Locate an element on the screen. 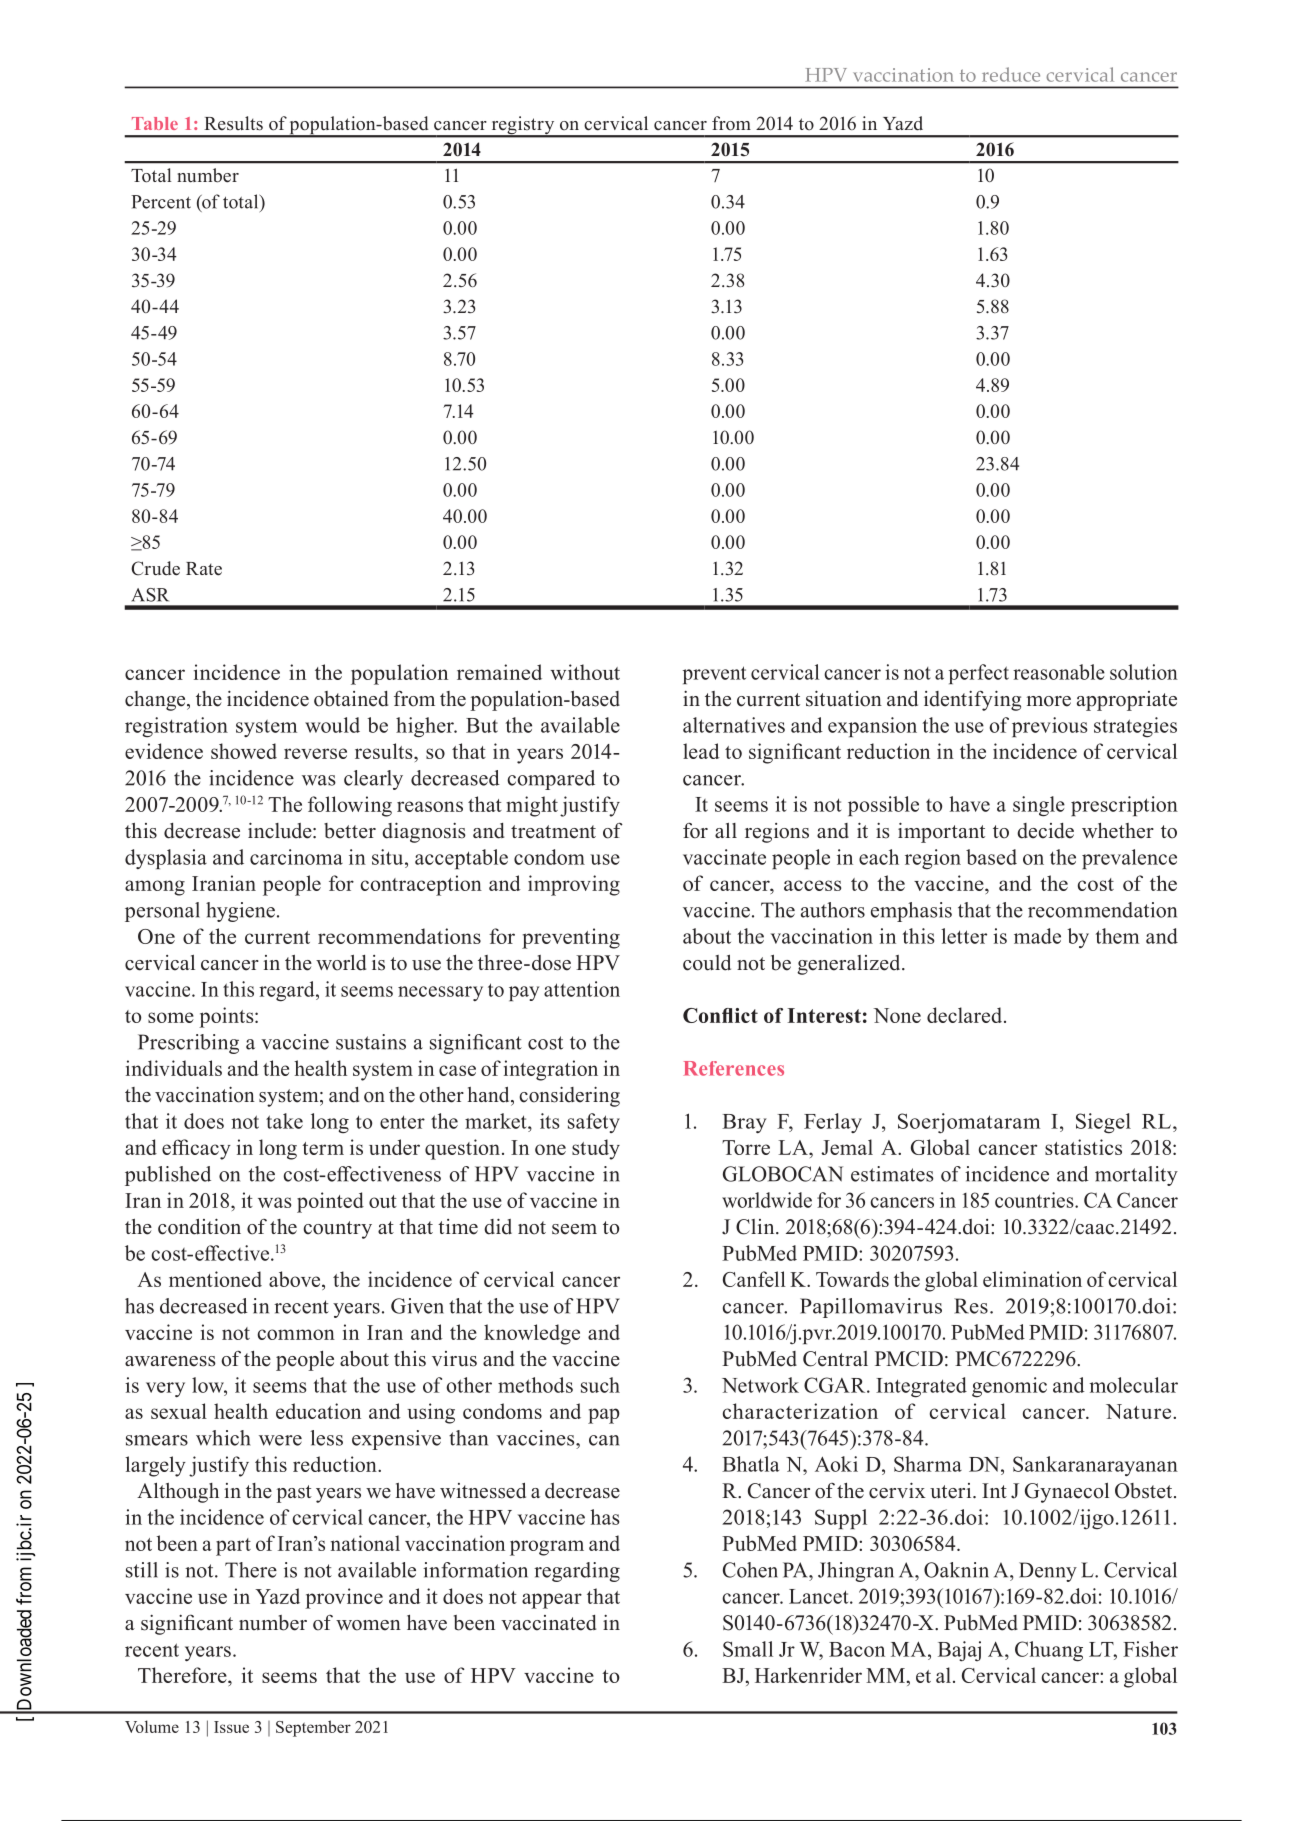 This screenshot has height=1821, width=1303. without is located at coordinates (585, 672).
